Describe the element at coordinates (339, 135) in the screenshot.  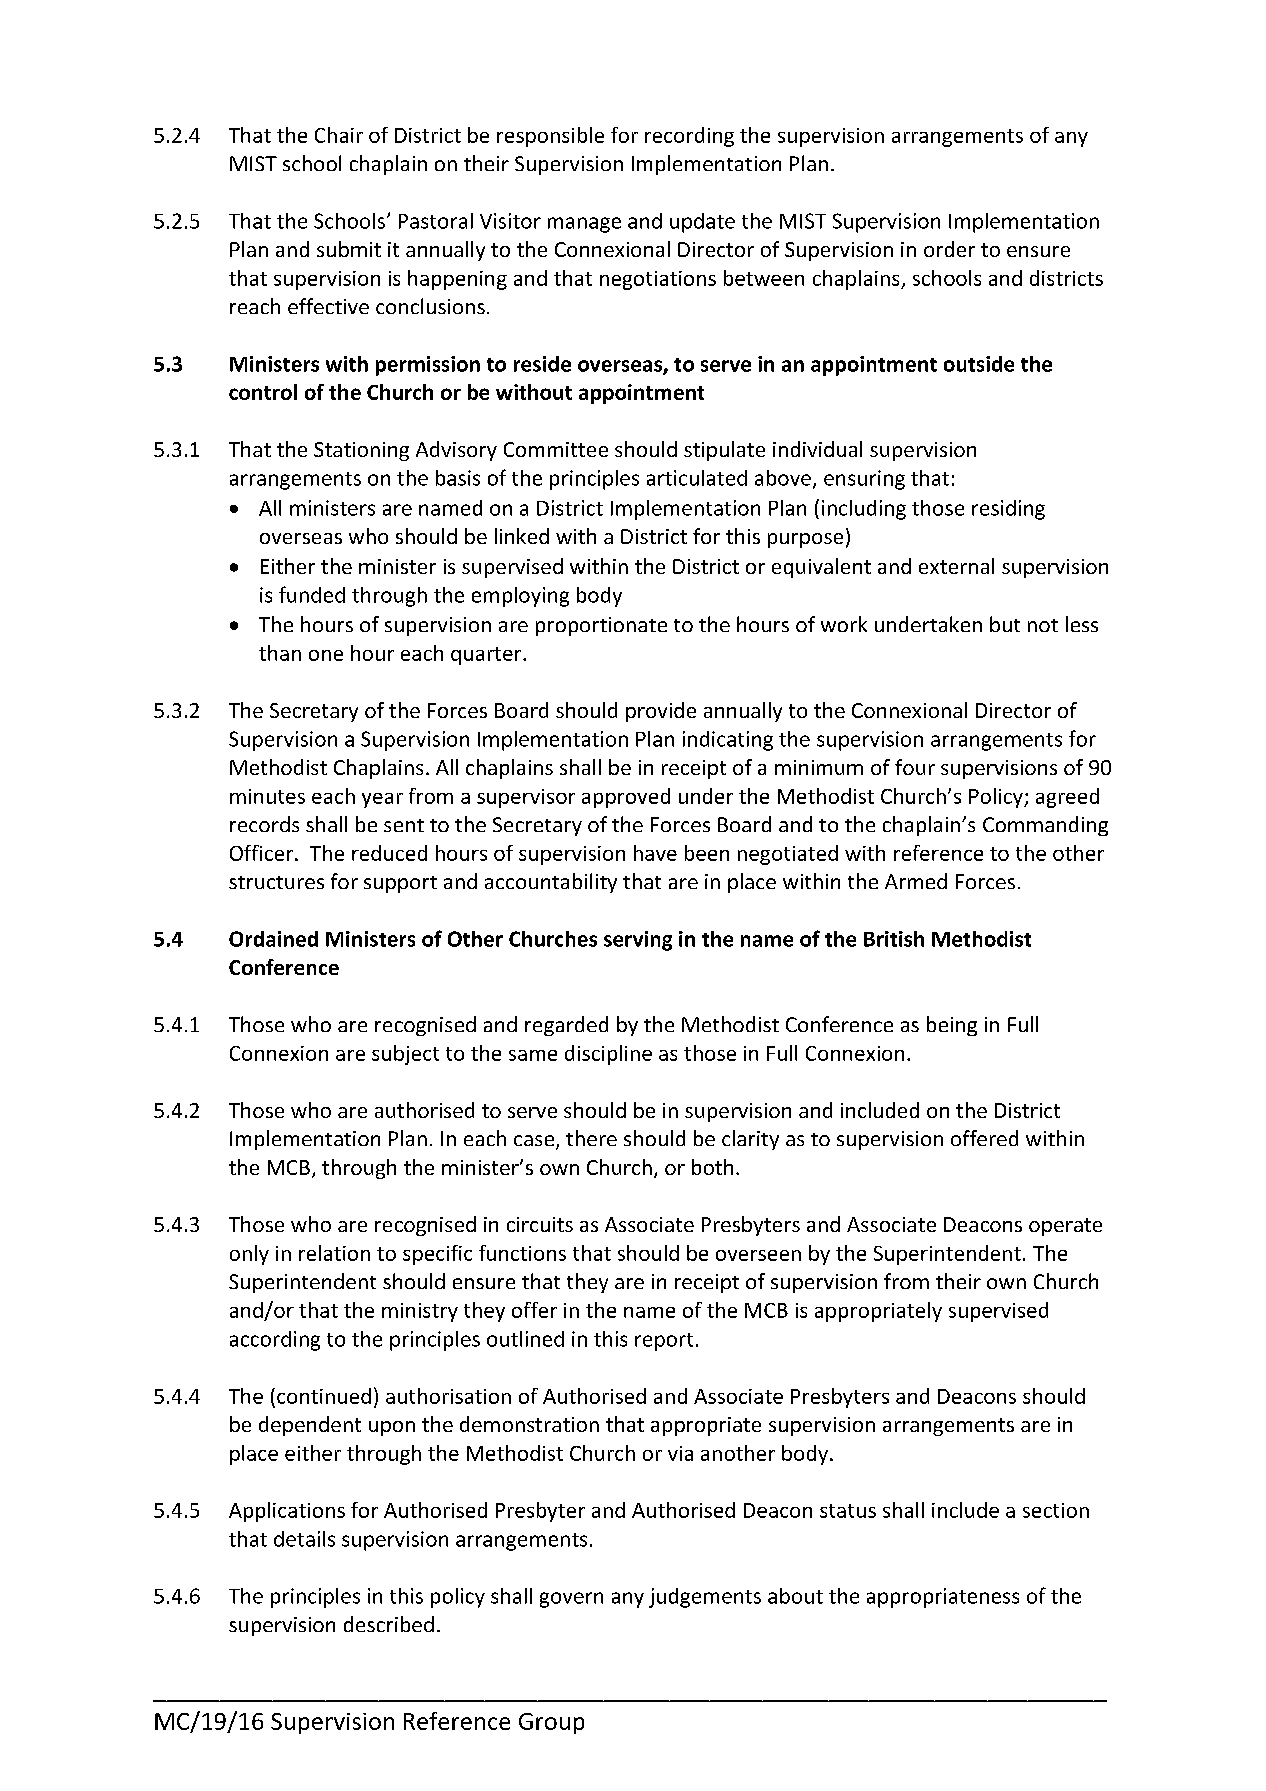
I see `Chair` at that location.
